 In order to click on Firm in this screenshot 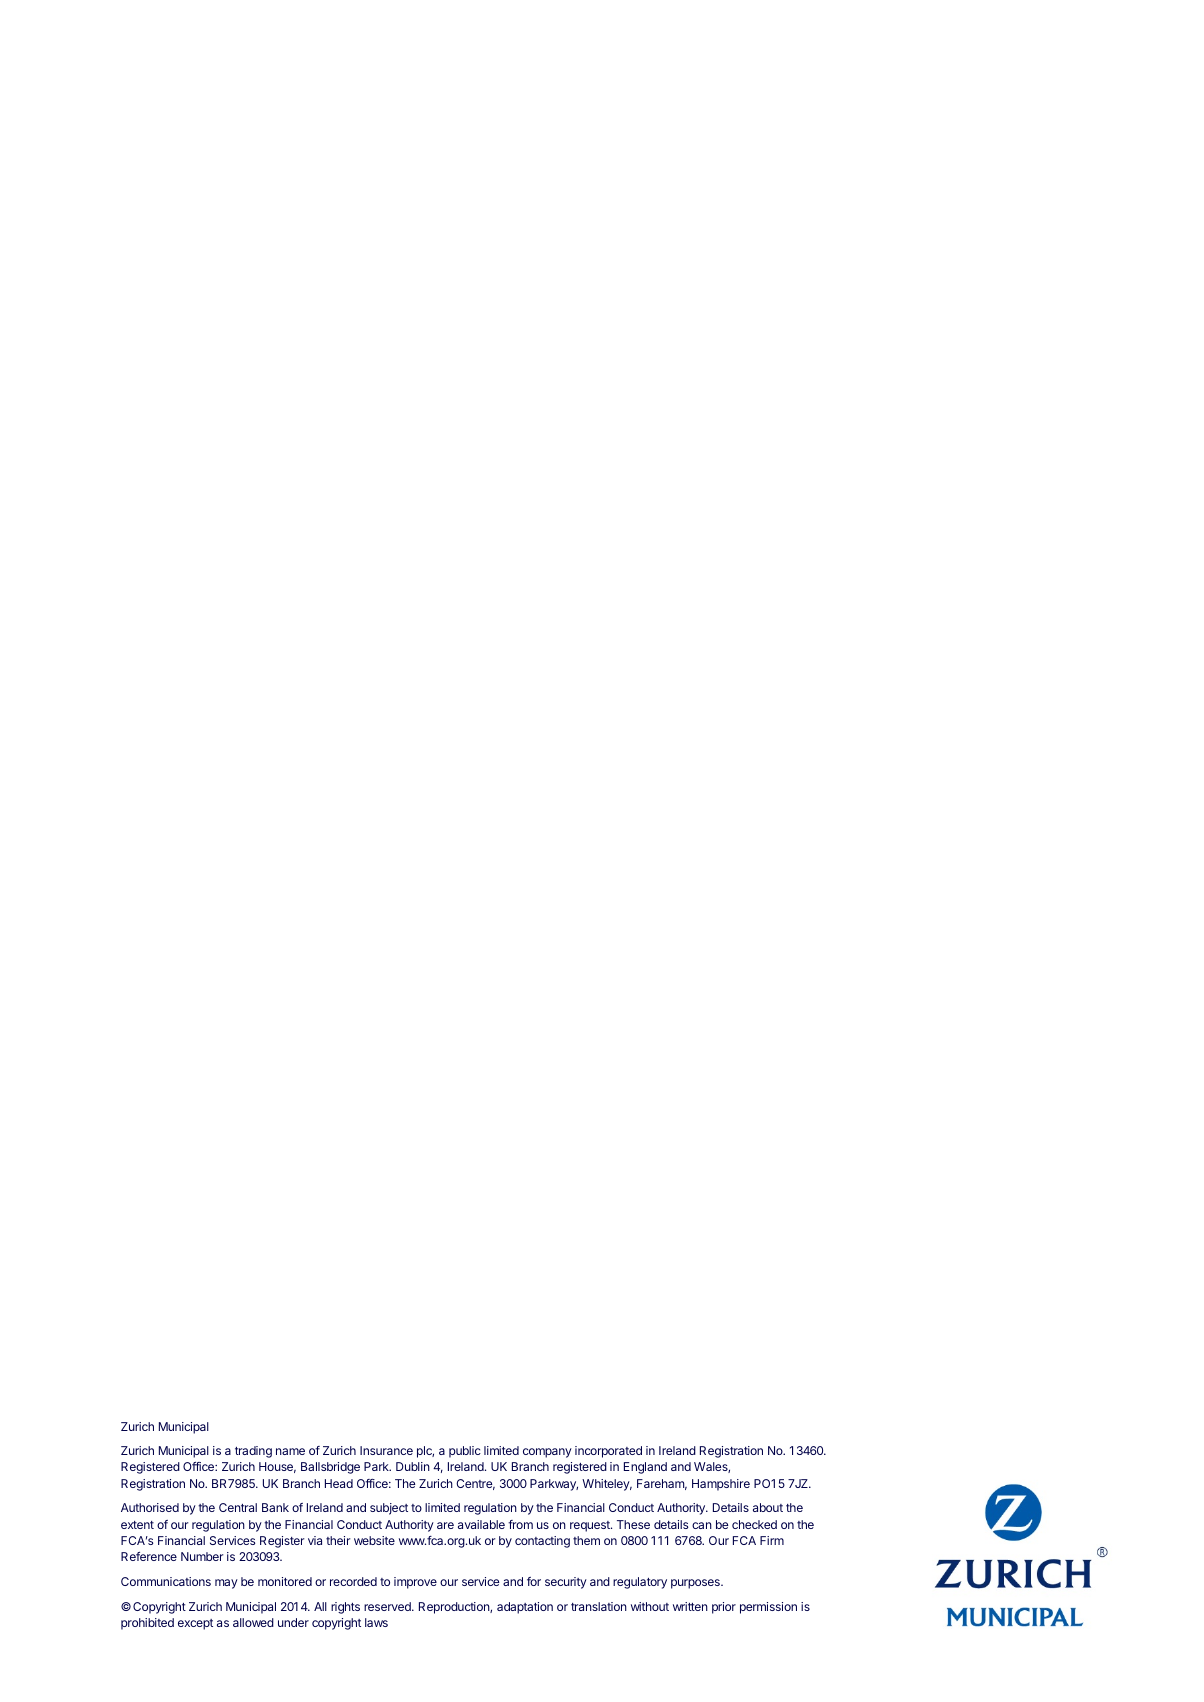, I will do `click(772, 1540)`.
